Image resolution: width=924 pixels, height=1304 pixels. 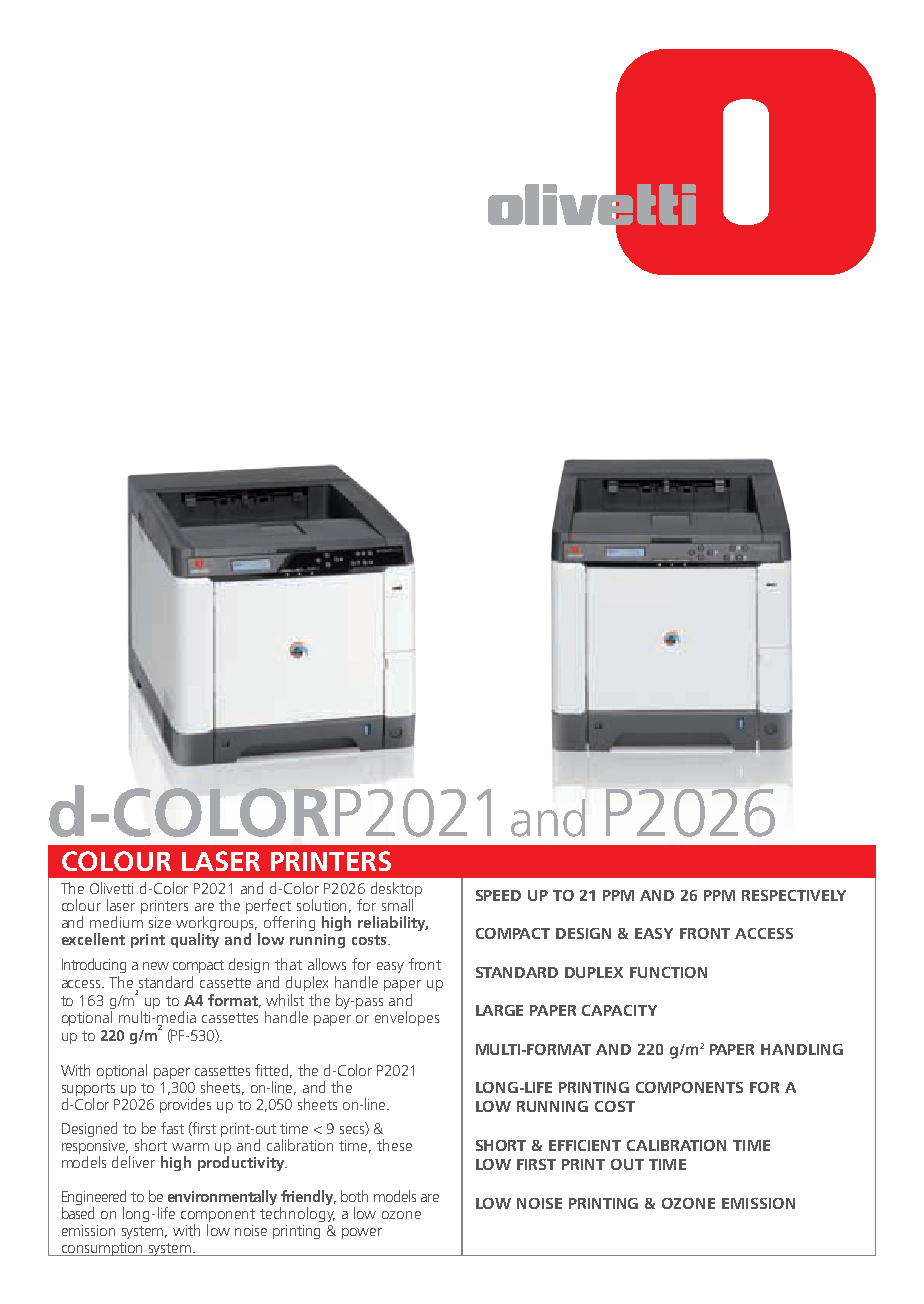 I want to click on CAPACITY, so click(x=619, y=1010).
